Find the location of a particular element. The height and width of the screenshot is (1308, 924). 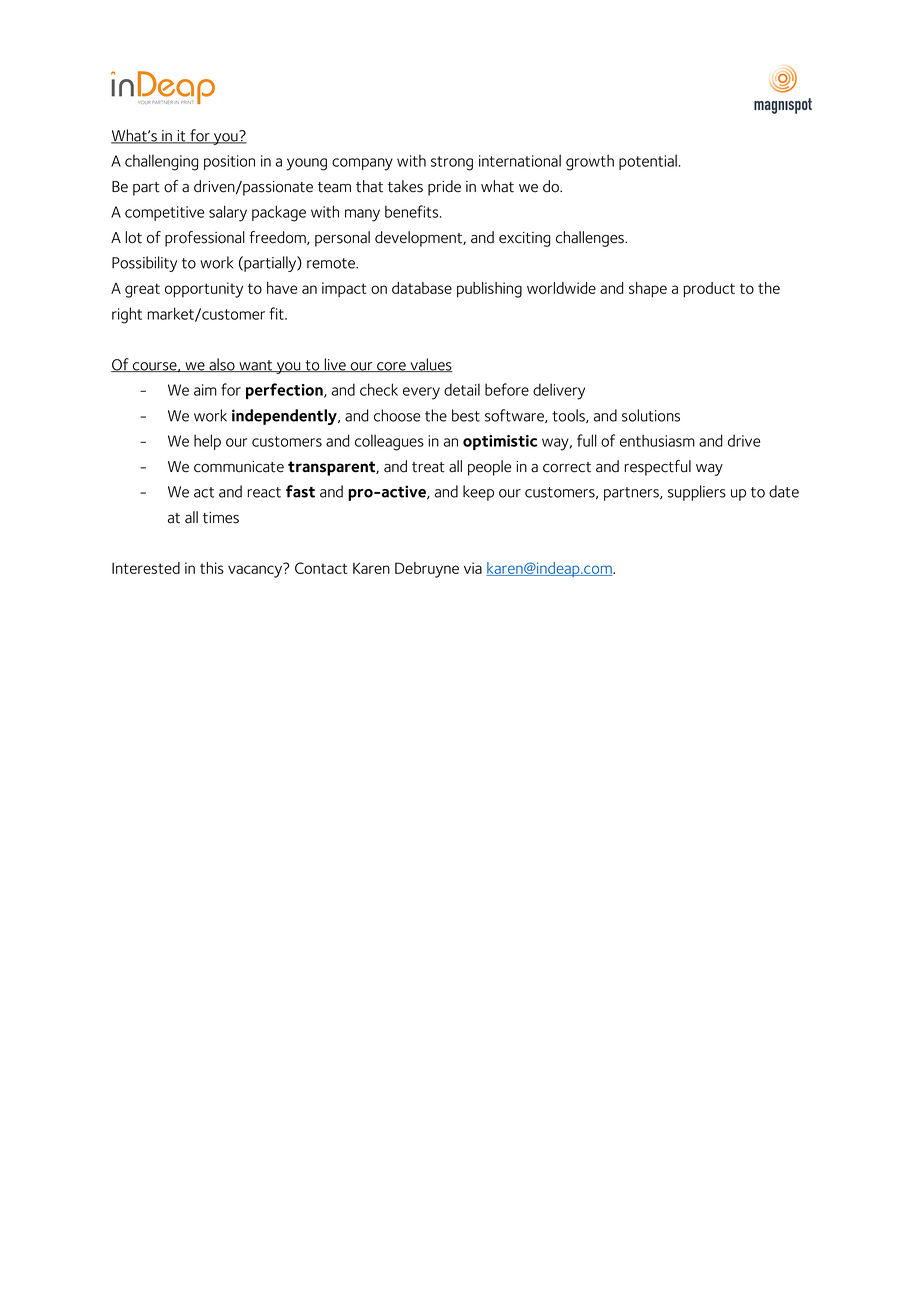

product is located at coordinates (709, 290).
